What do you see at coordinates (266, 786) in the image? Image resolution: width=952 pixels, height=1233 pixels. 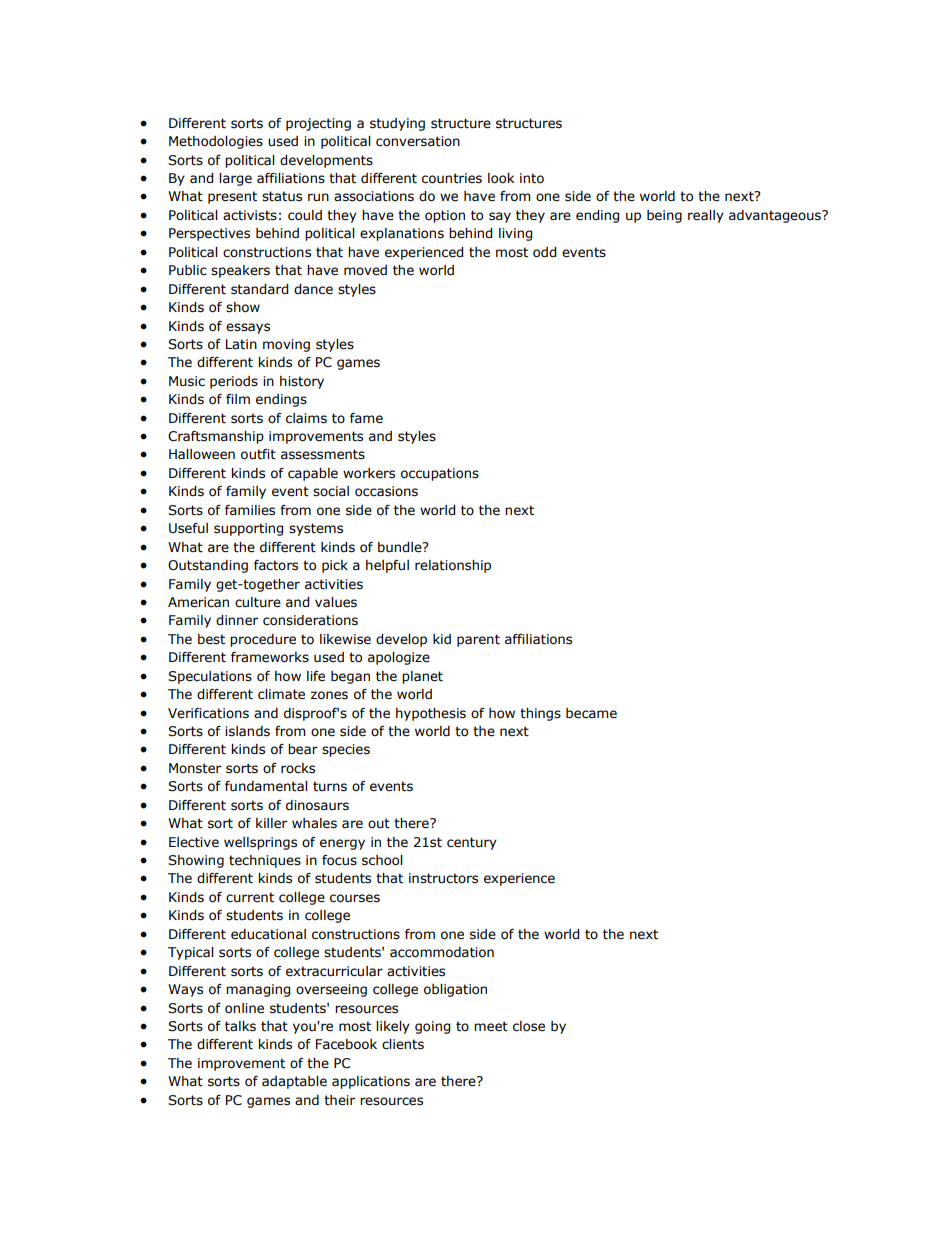 I see `fundamental` at bounding box center [266, 786].
